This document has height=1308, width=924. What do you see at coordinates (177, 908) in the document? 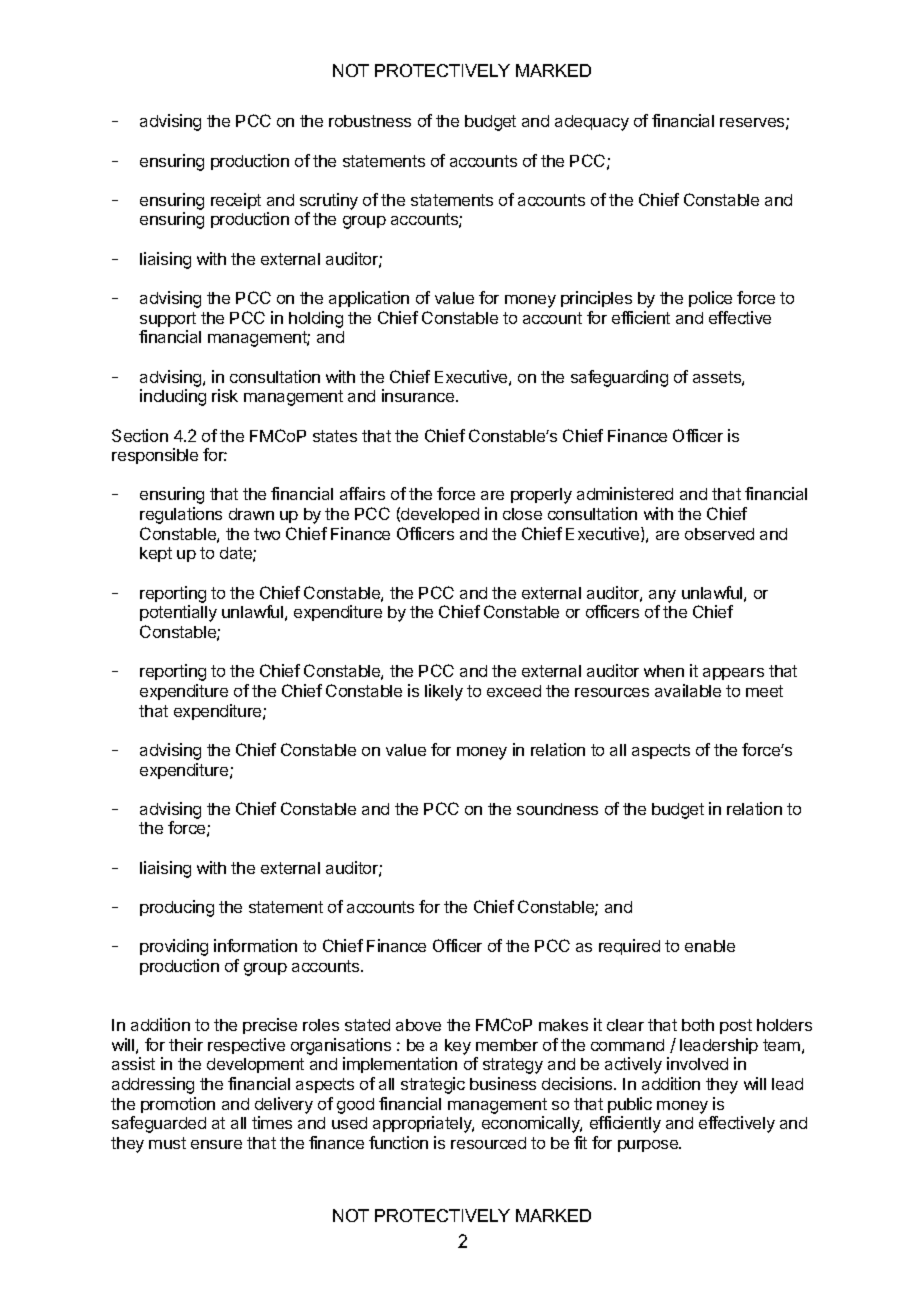
I see `producing` at bounding box center [177, 908].
